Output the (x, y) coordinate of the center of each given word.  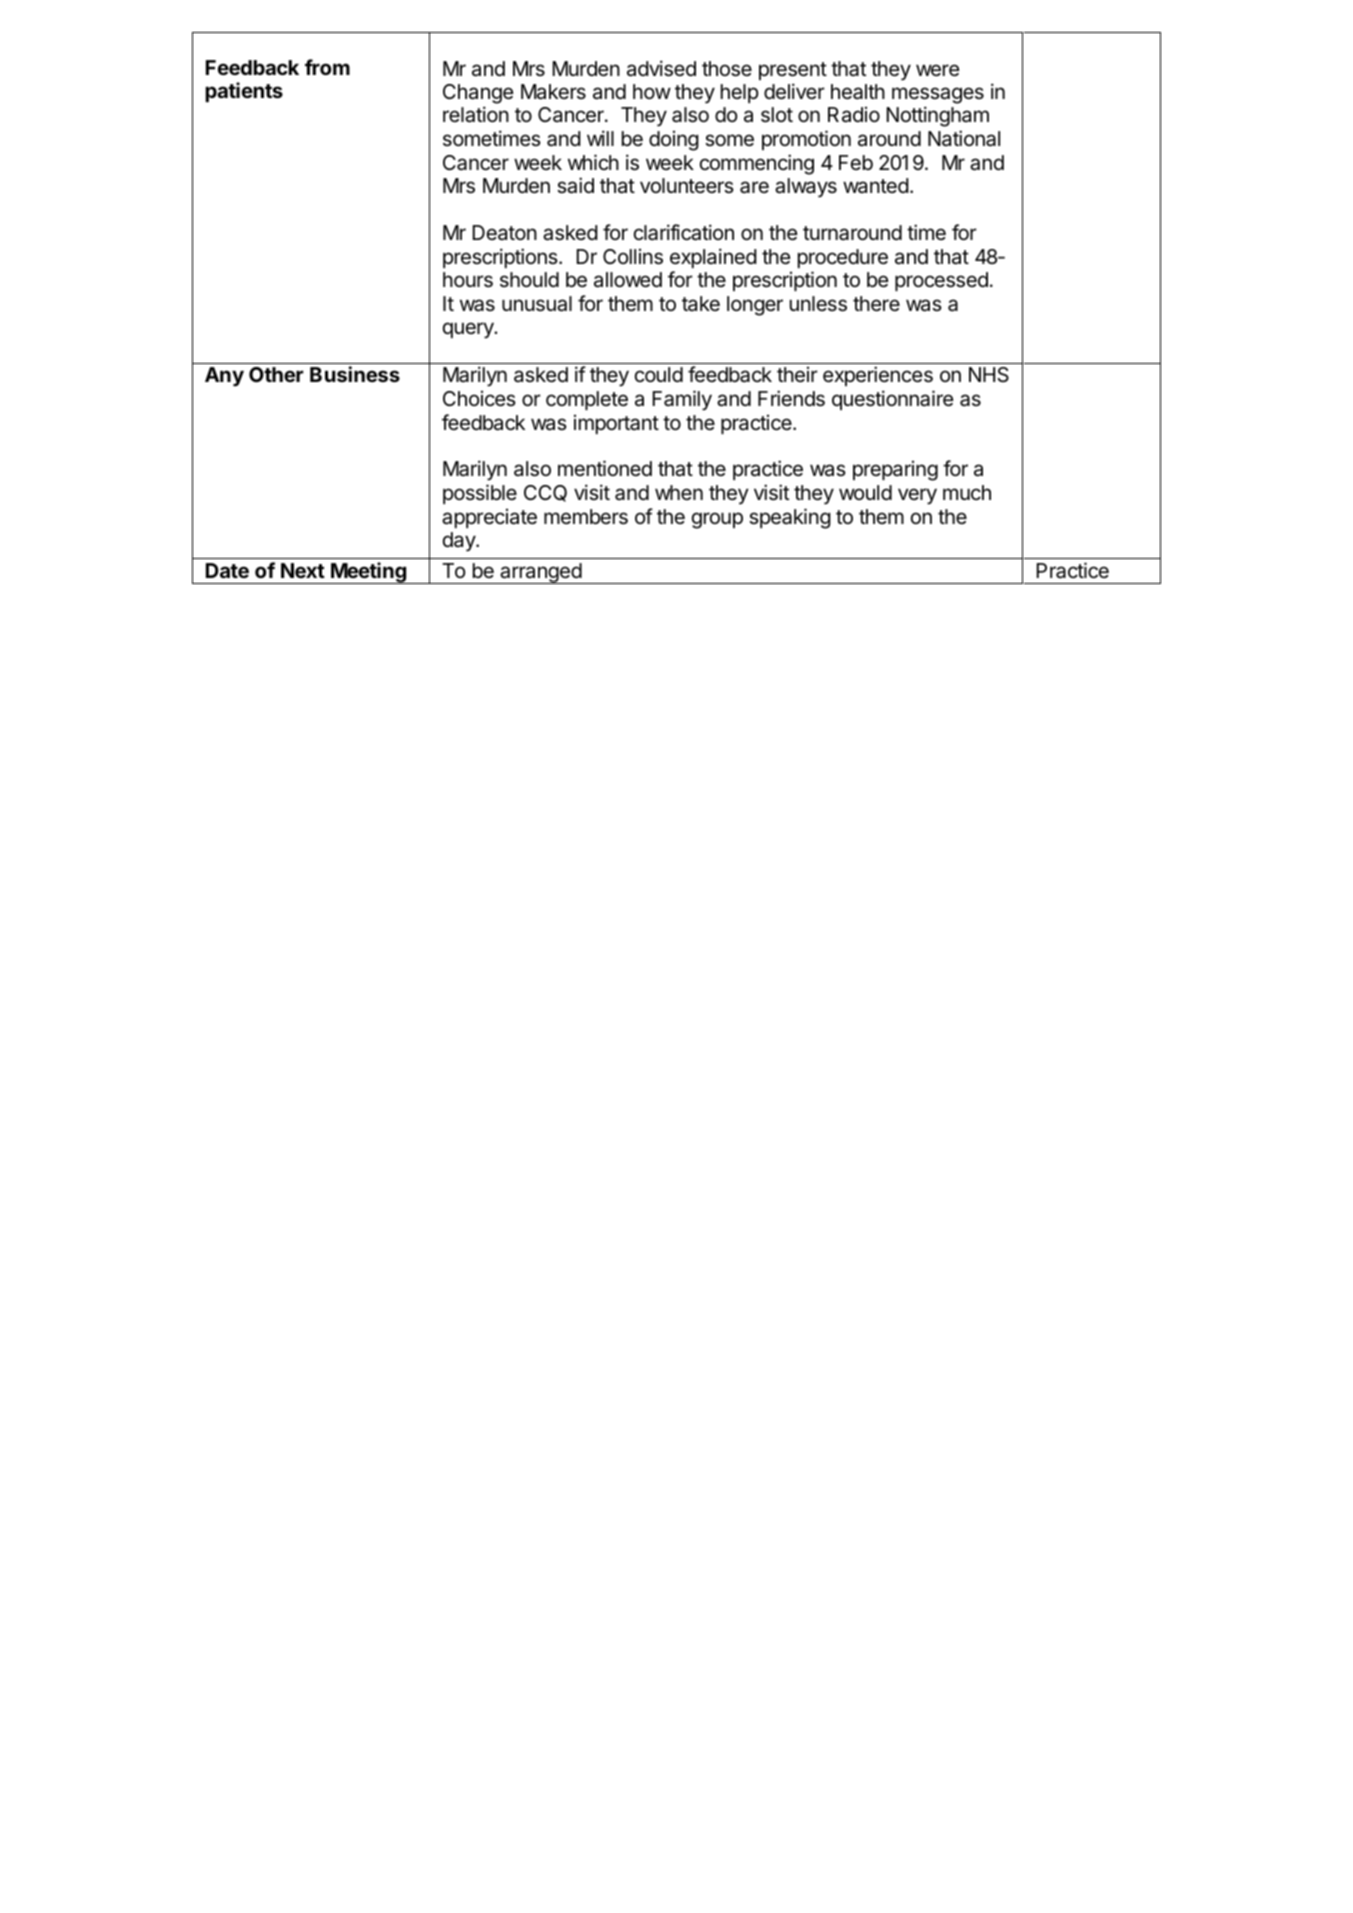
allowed (628, 280)
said (575, 185)
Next (303, 570)
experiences (878, 376)
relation (476, 114)
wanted (876, 185)
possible (480, 494)
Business (355, 374)
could (659, 374)
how (652, 91)
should (529, 279)
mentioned (605, 468)
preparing (895, 471)
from (327, 67)
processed (941, 281)
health (858, 92)
